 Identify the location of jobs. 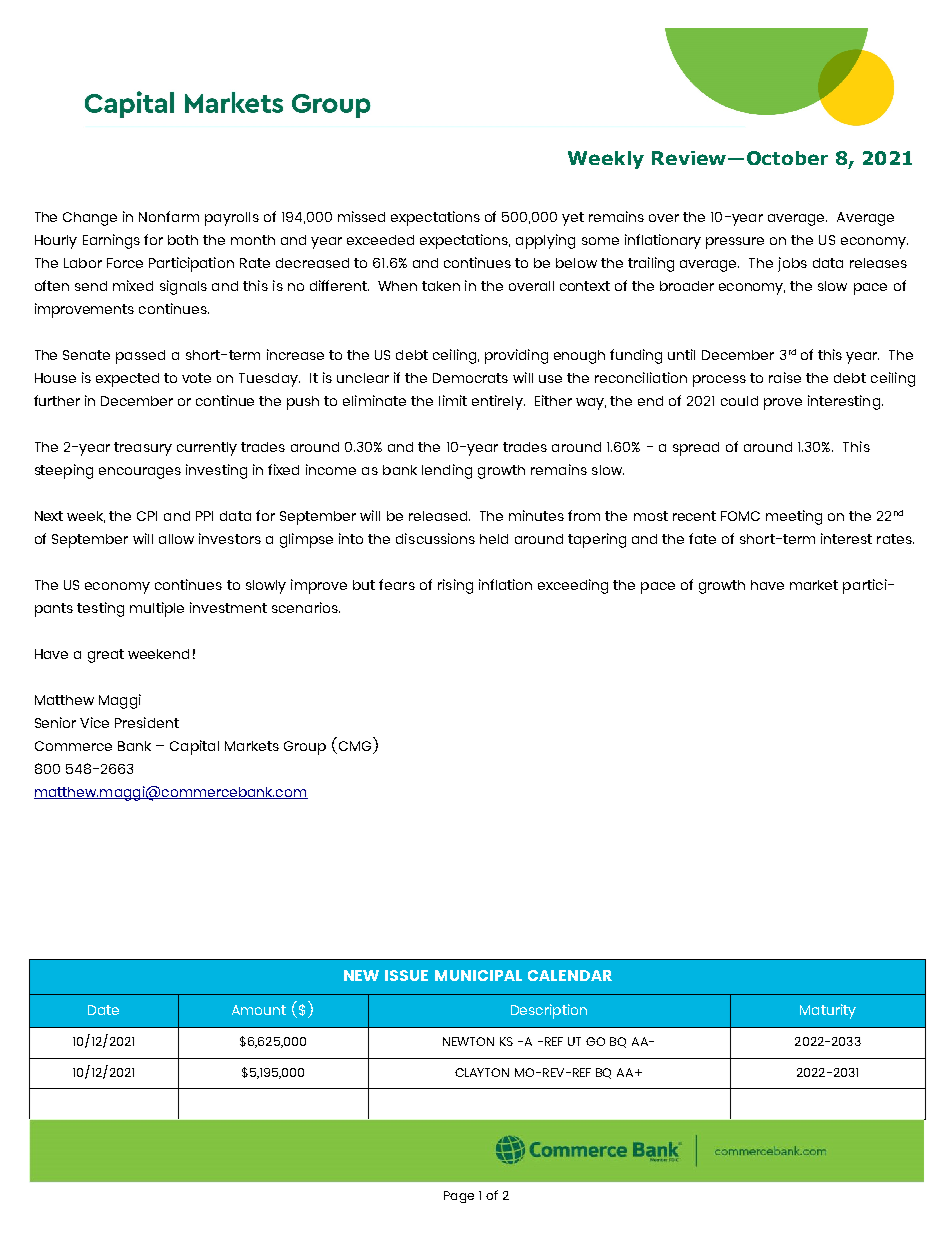
(792, 264).
